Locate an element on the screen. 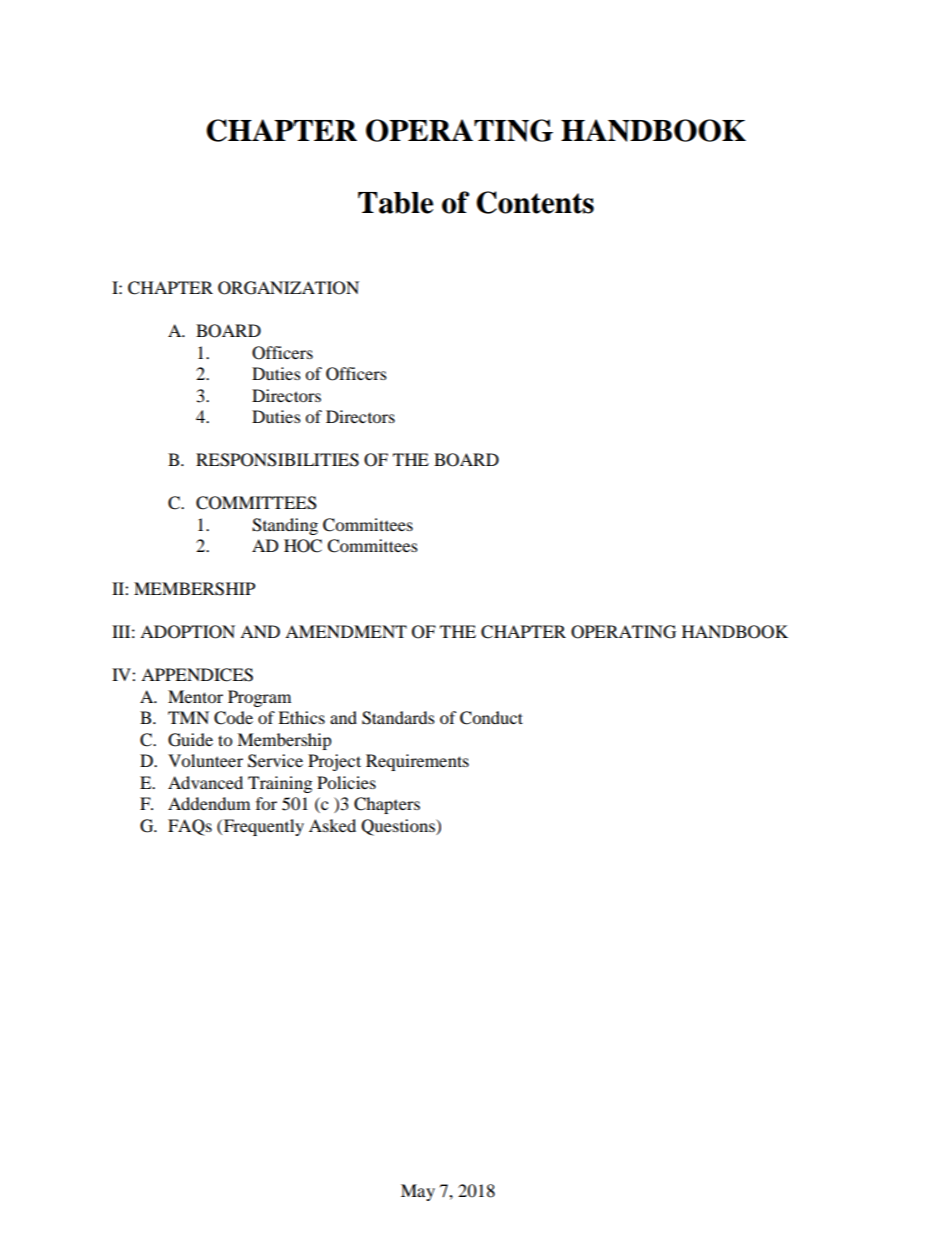  ORGANIZATION is located at coordinates (288, 288).
